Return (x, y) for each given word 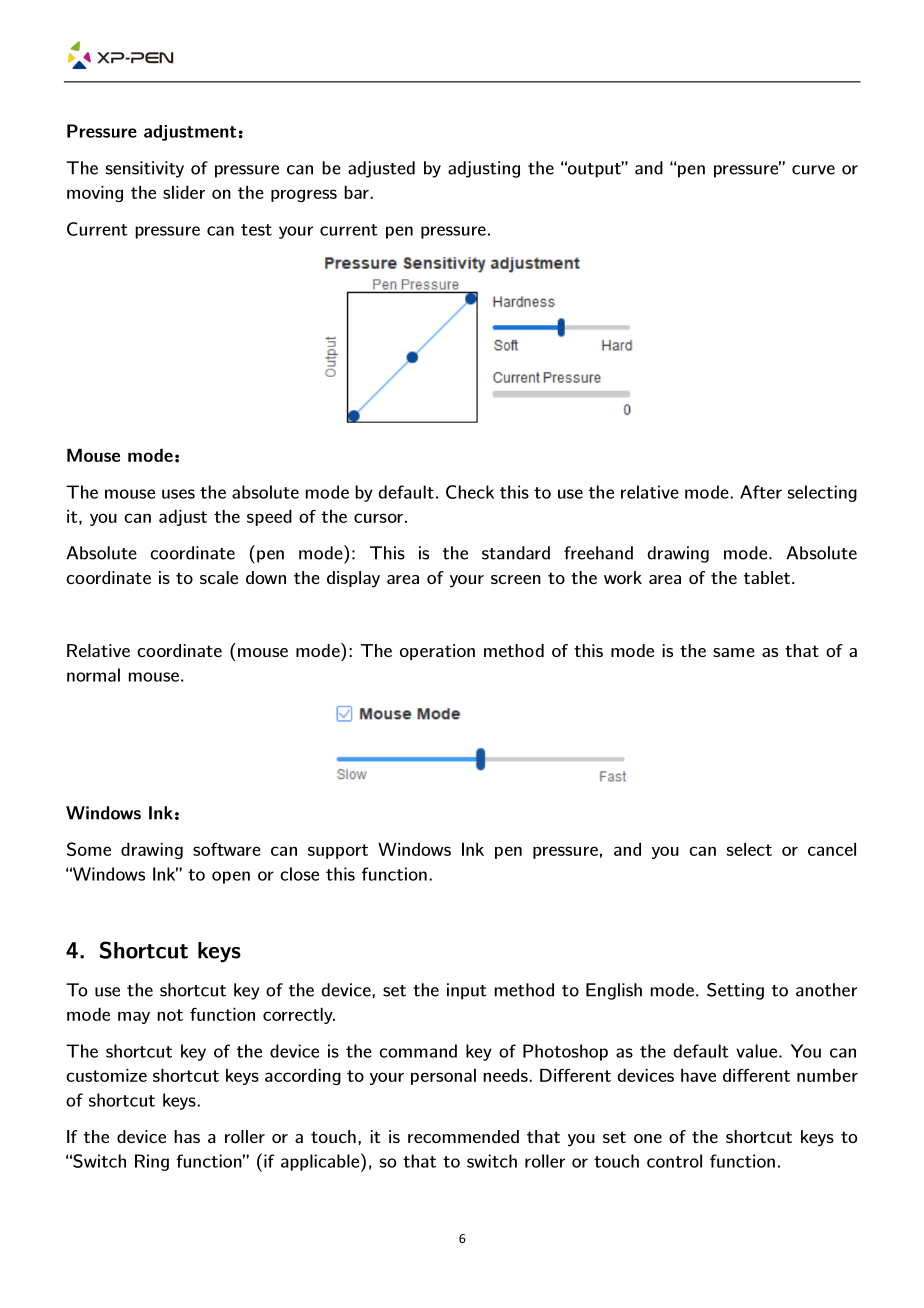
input (467, 991)
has (187, 1136)
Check (470, 492)
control (674, 1161)
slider (184, 192)
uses (178, 494)
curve (813, 170)
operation (437, 652)
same (734, 652)
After (761, 492)
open (231, 877)
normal (93, 675)
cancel (832, 849)
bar (357, 192)
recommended (463, 1136)
